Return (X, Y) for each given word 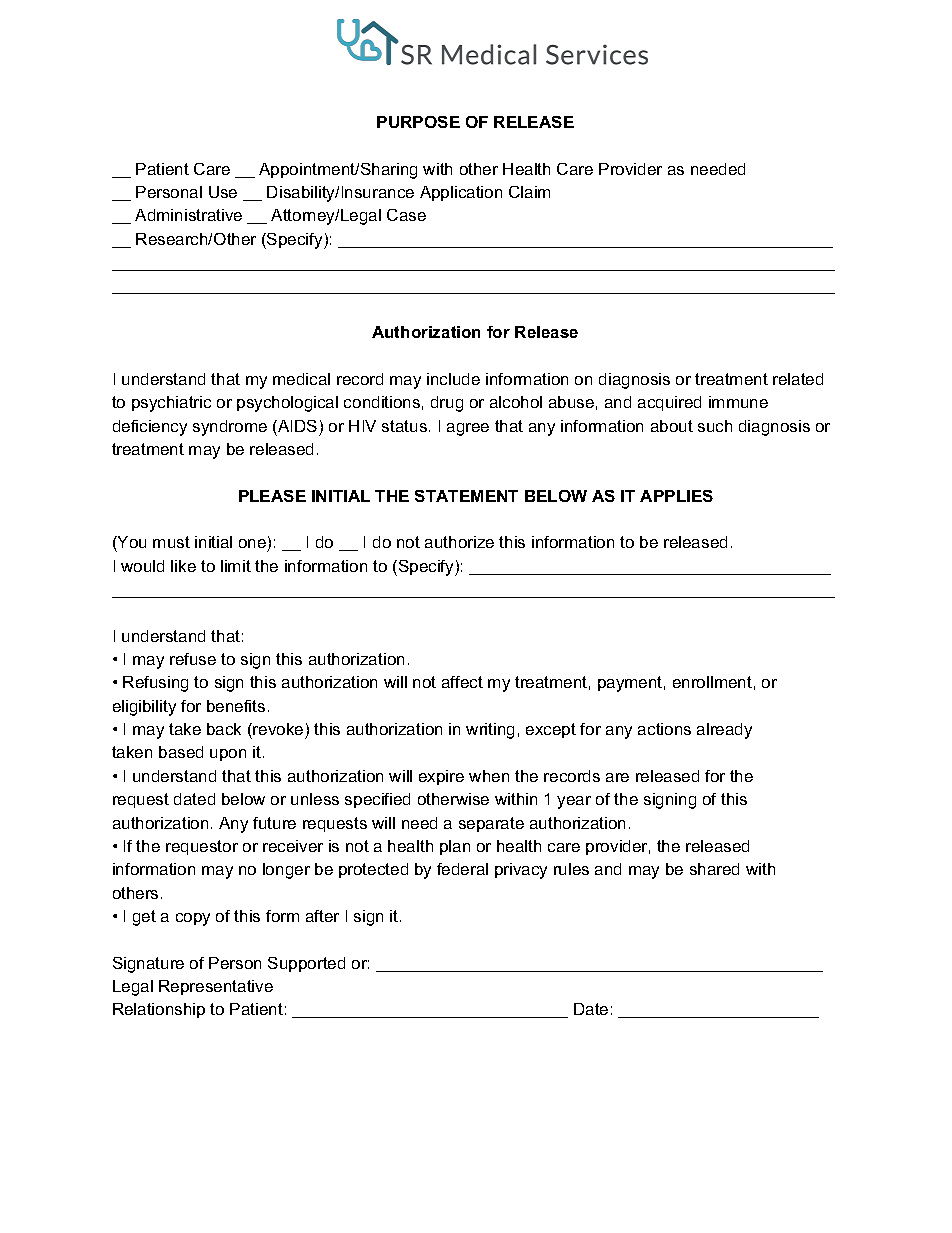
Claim (529, 192)
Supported (306, 964)
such (715, 426)
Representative (216, 987)
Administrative (188, 215)
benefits (236, 706)
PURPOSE (418, 122)
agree (468, 429)
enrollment (712, 682)
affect (462, 682)
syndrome (230, 428)
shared (714, 869)
